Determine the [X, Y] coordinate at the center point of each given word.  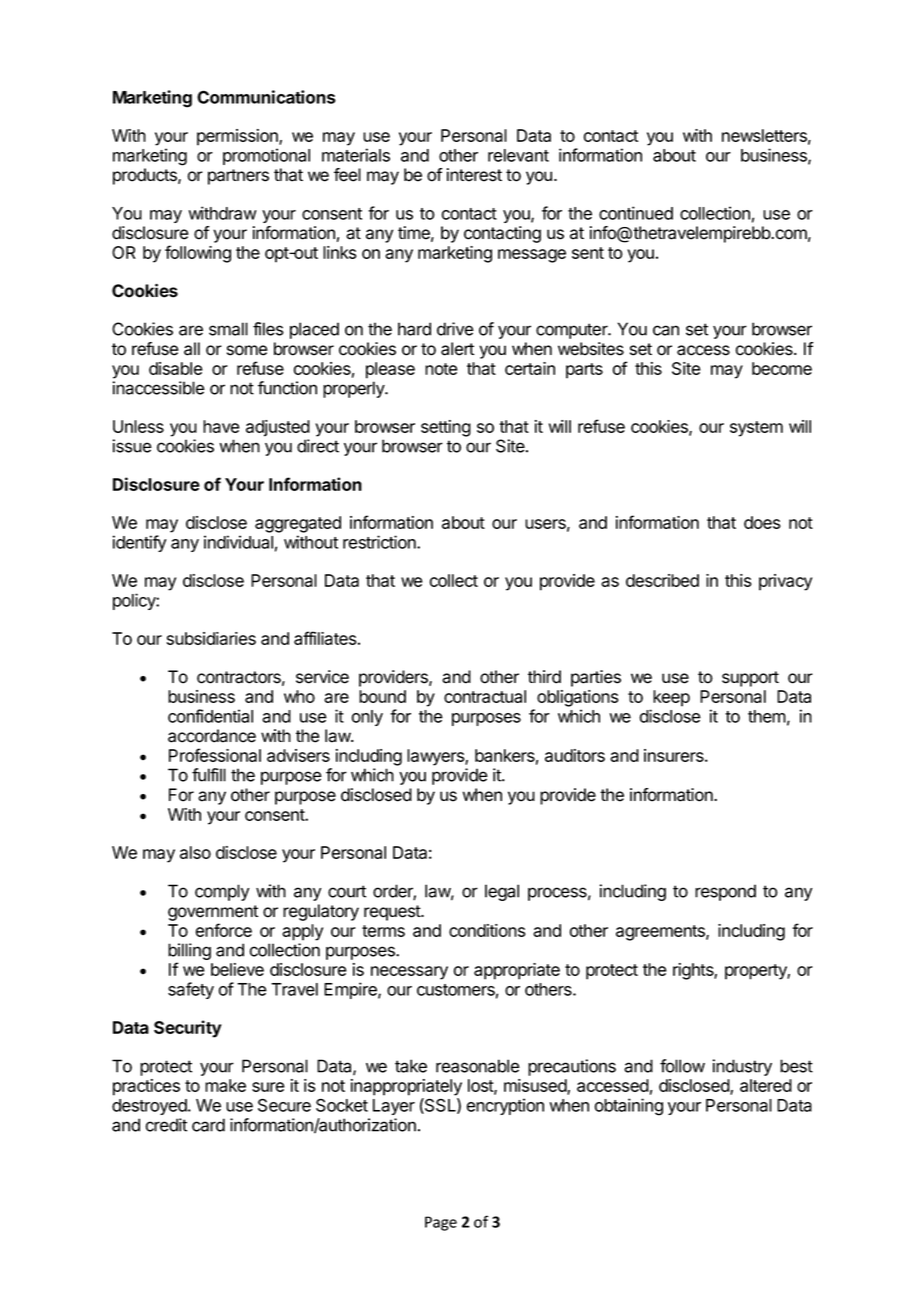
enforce [224, 930]
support [750, 679]
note [441, 369]
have [221, 426]
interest [474, 175]
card [208, 1125]
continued [636, 213]
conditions [487, 930]
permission [238, 137]
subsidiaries [211, 638]
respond [725, 892]
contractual [485, 696]
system [756, 429]
